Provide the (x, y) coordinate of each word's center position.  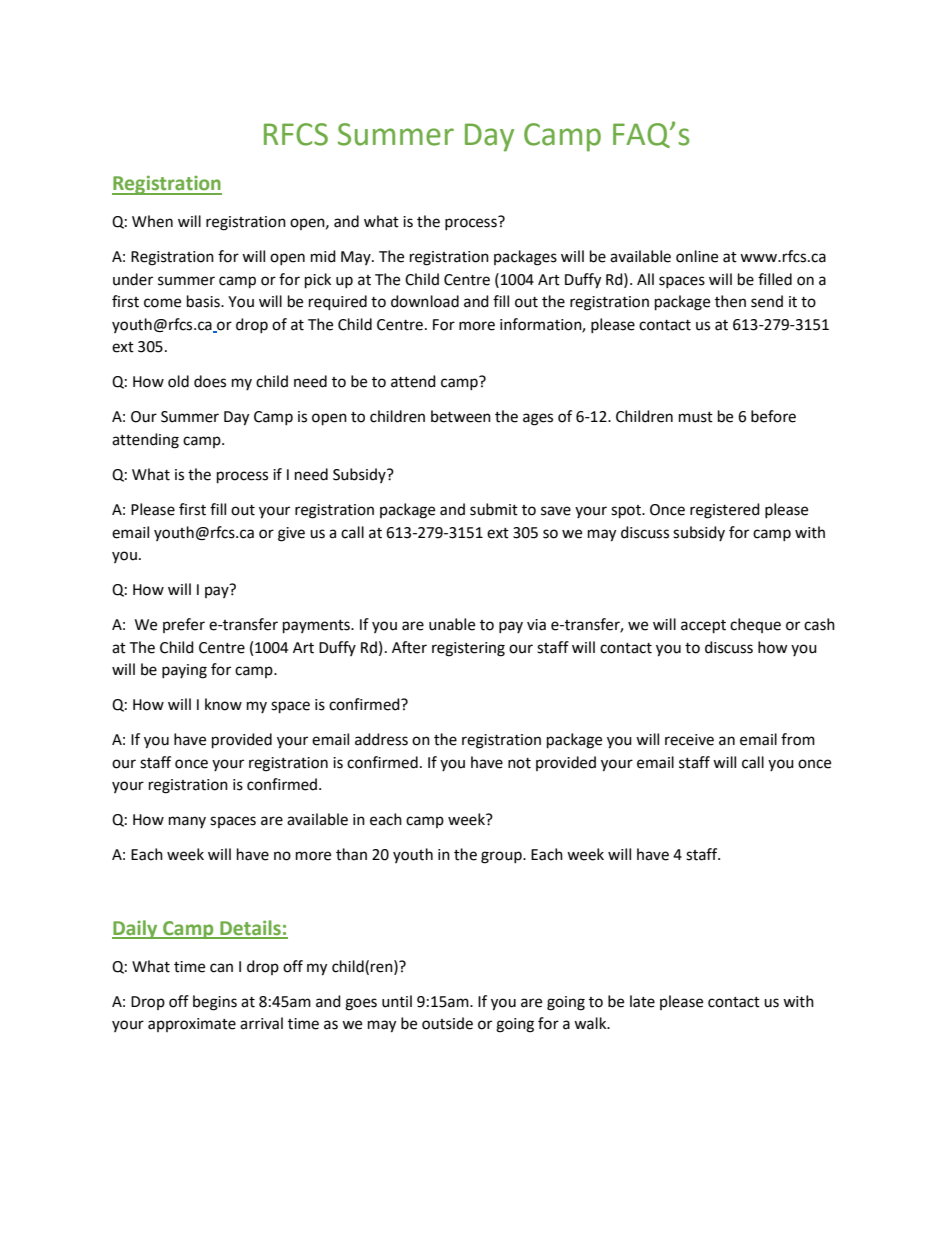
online (697, 256)
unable (452, 624)
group (502, 857)
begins (215, 1003)
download (425, 301)
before (773, 416)
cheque (755, 625)
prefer (184, 625)
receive (689, 740)
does (210, 381)
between (461, 416)
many (187, 822)
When (152, 221)
